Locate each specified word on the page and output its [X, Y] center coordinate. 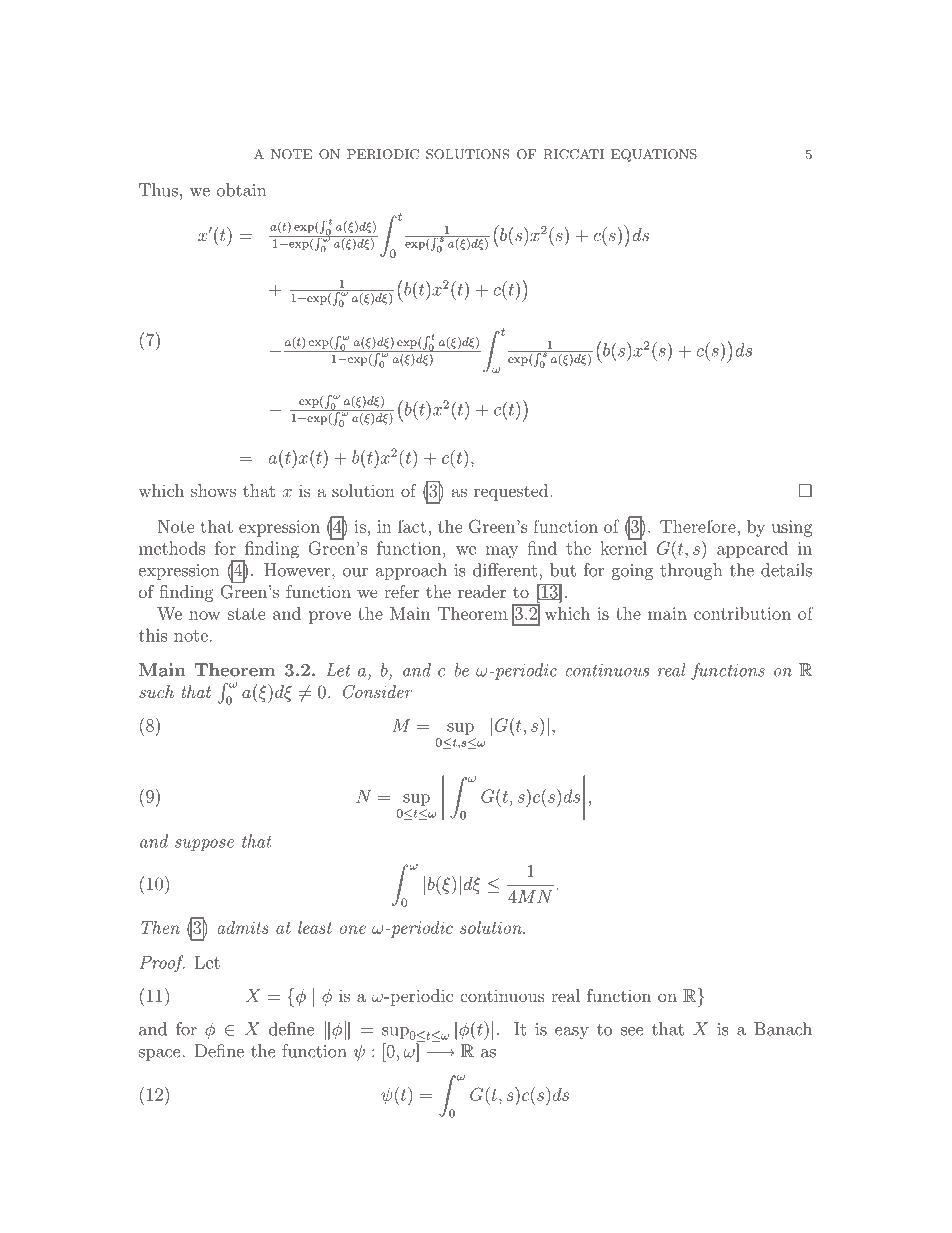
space [161, 1055]
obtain [241, 190]
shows [213, 490]
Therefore [699, 526]
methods [172, 548]
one [353, 929]
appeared [752, 549]
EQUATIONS [654, 155]
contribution [742, 613]
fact [412, 526]
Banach [783, 1029]
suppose [204, 845]
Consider [378, 692]
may [501, 552]
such [156, 691]
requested [511, 492]
